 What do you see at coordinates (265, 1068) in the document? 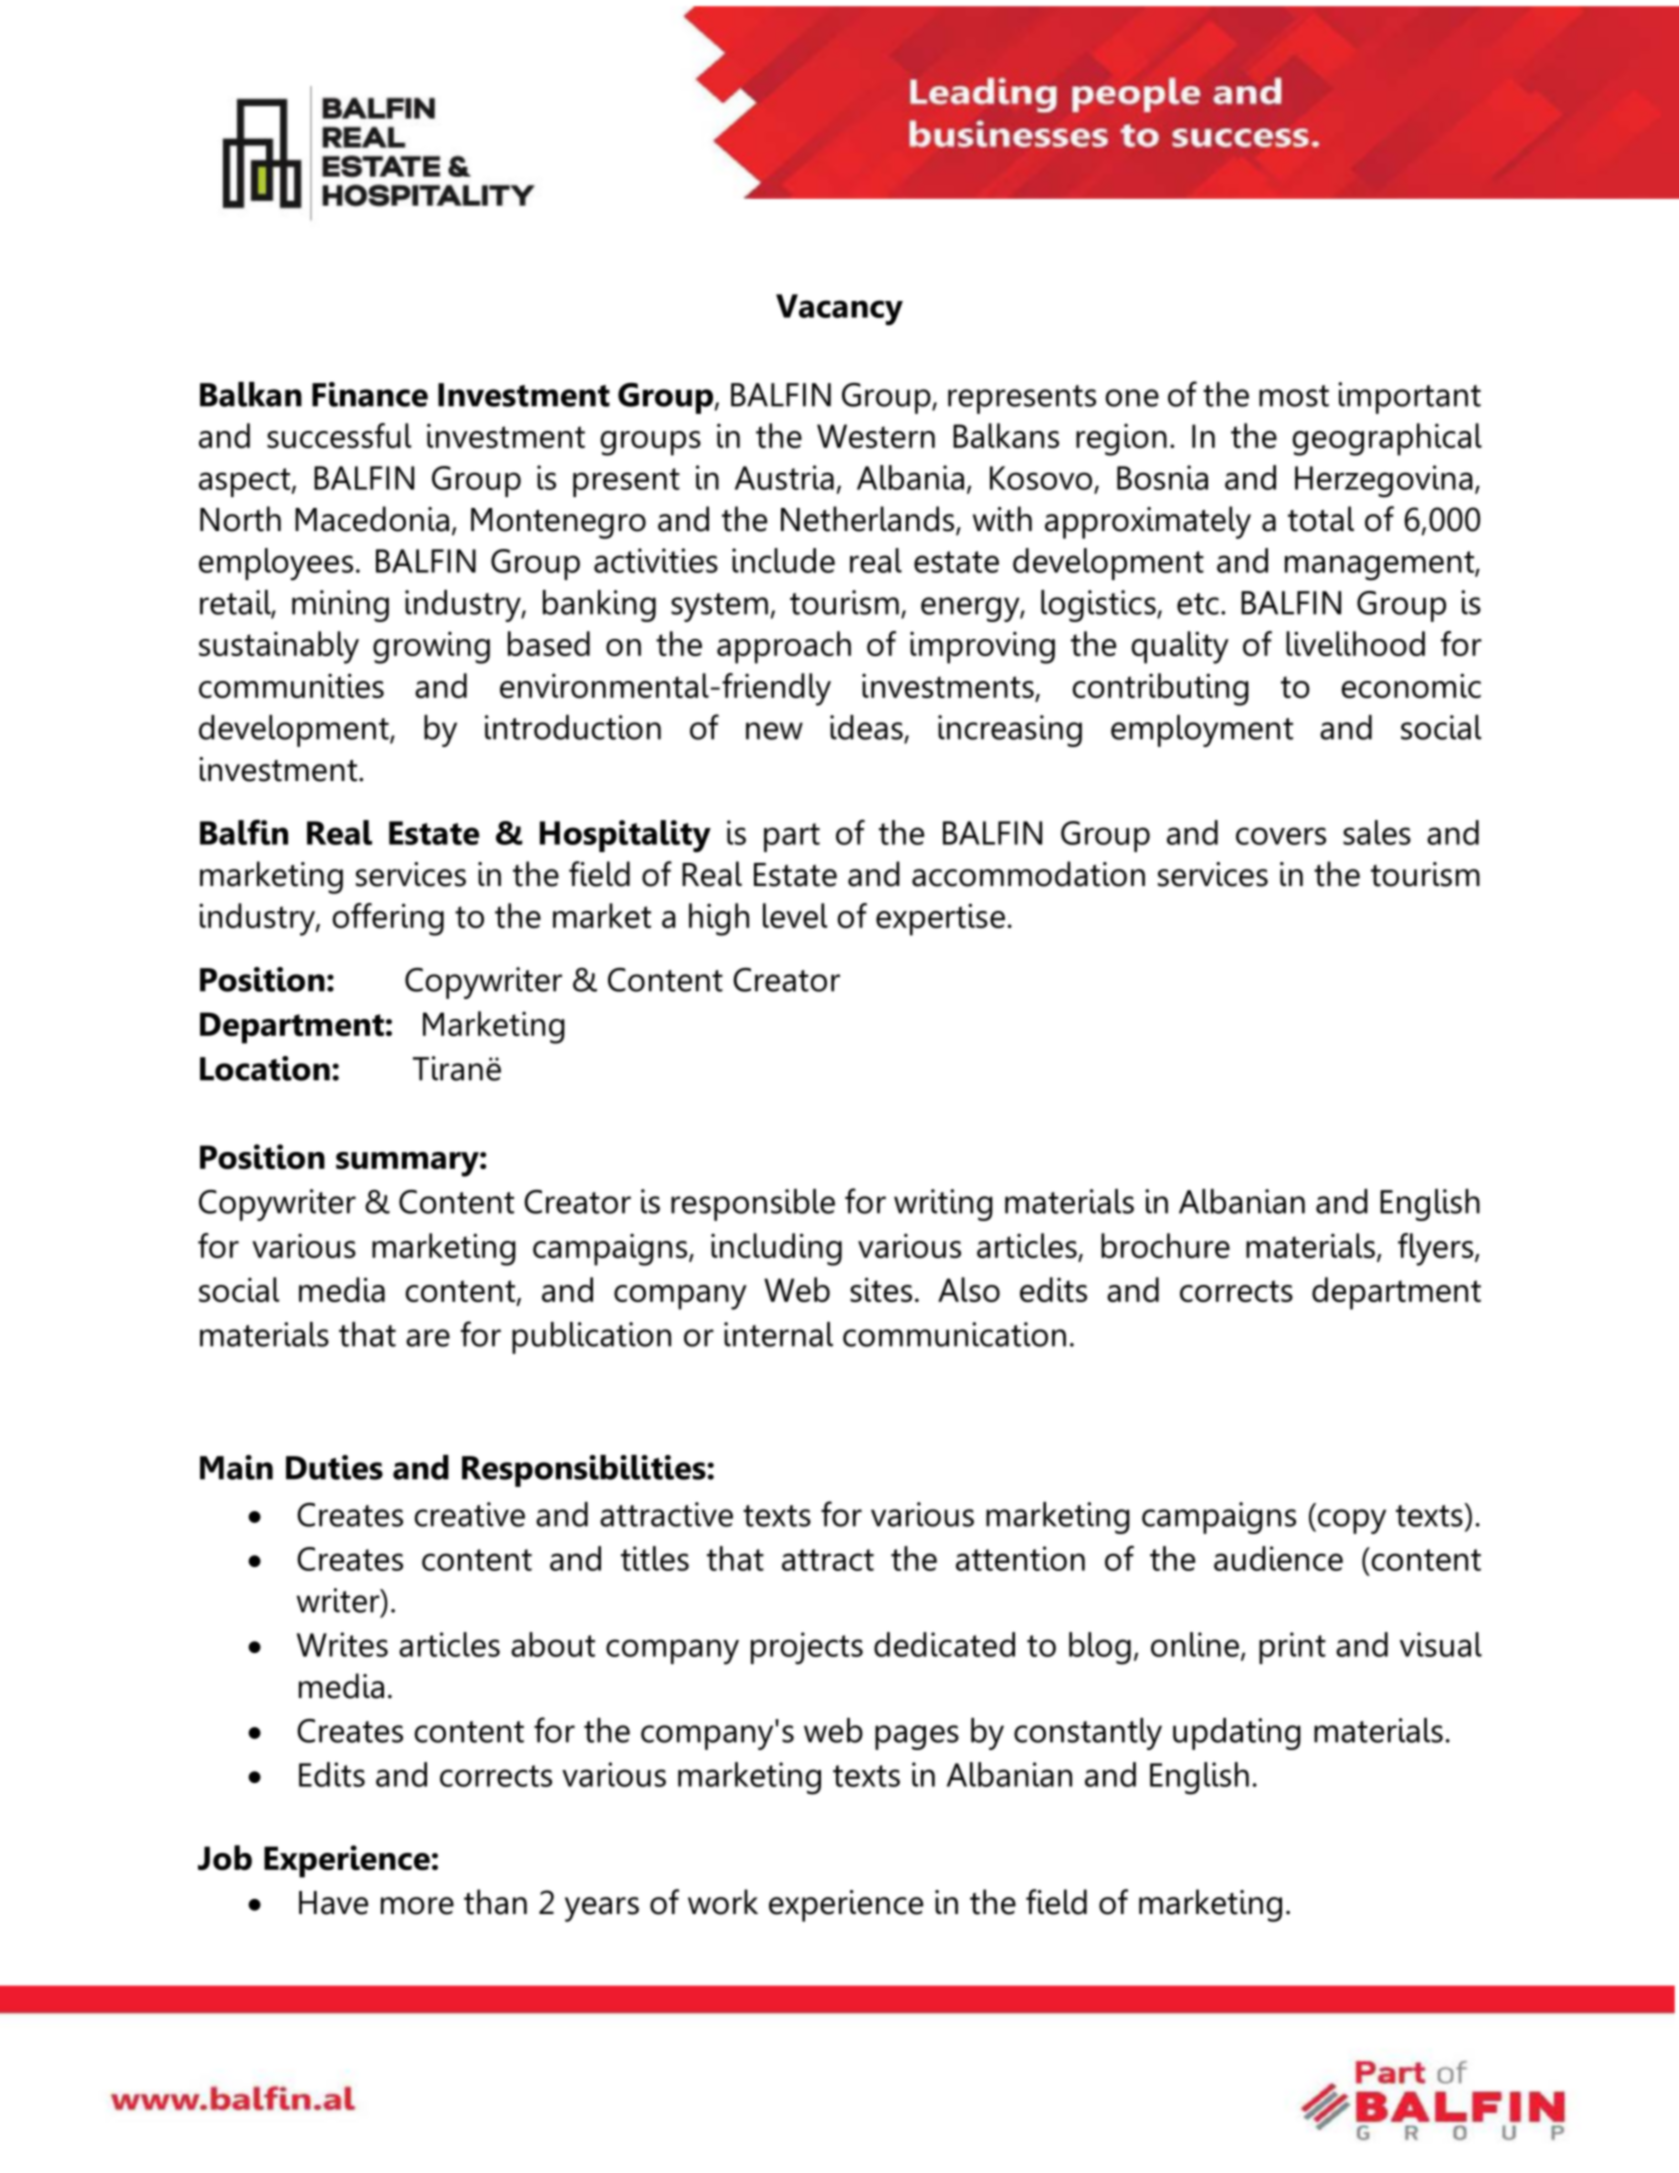
I see `Location` at bounding box center [265, 1068].
